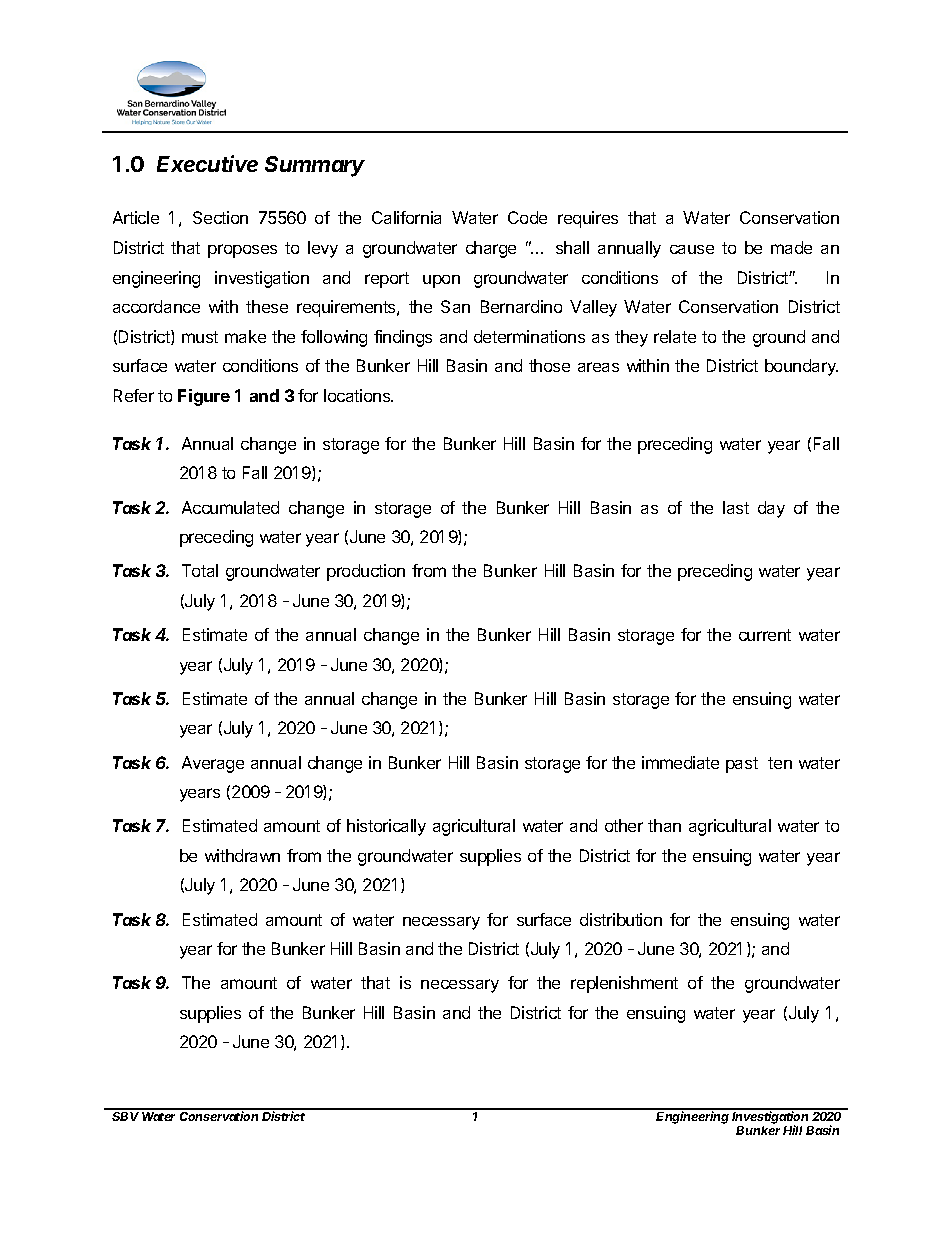  What do you see at coordinates (204, 397) in the document?
I see `Figure` at bounding box center [204, 397].
